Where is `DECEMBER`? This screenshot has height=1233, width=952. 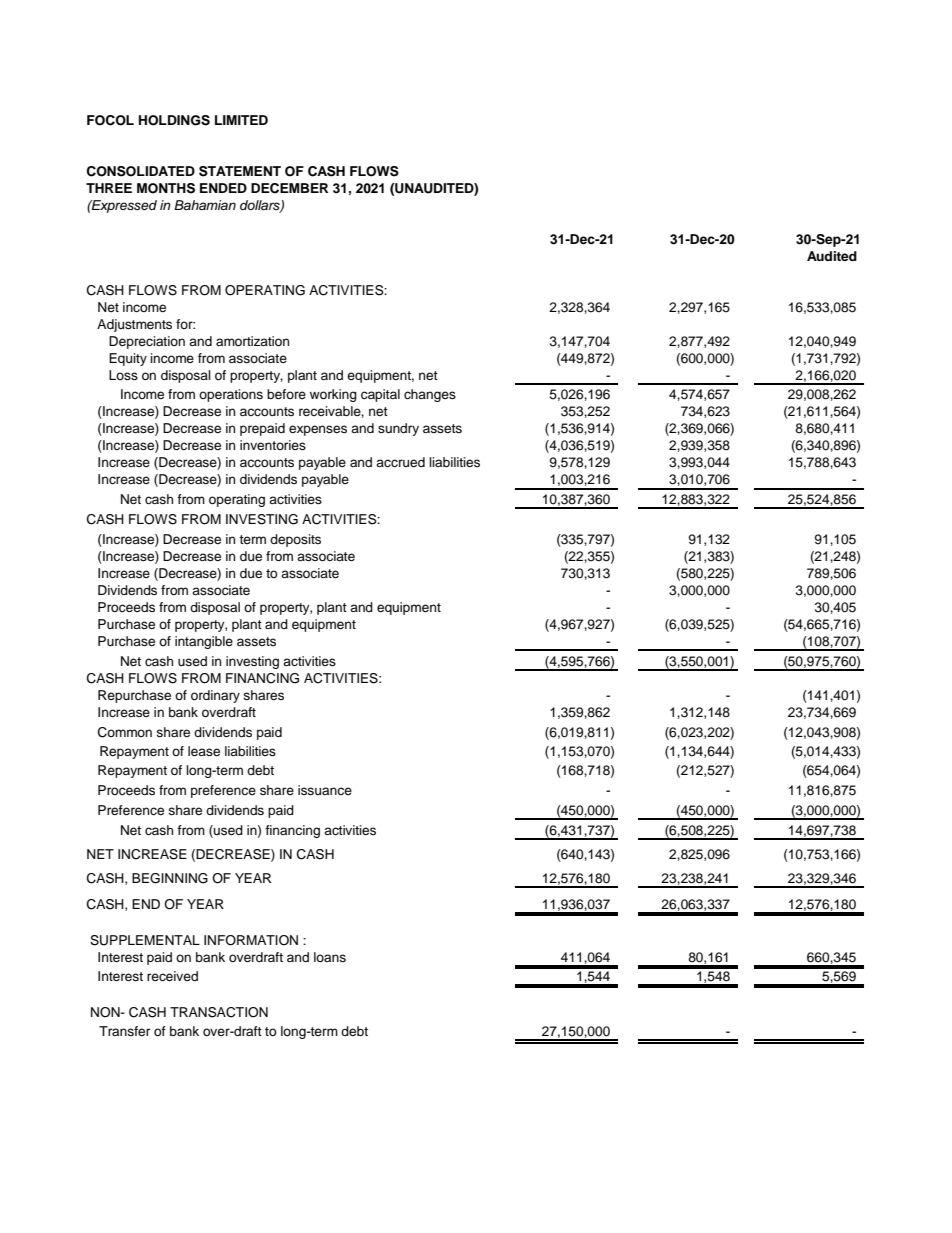
DECEMBER is located at coordinates (289, 188).
